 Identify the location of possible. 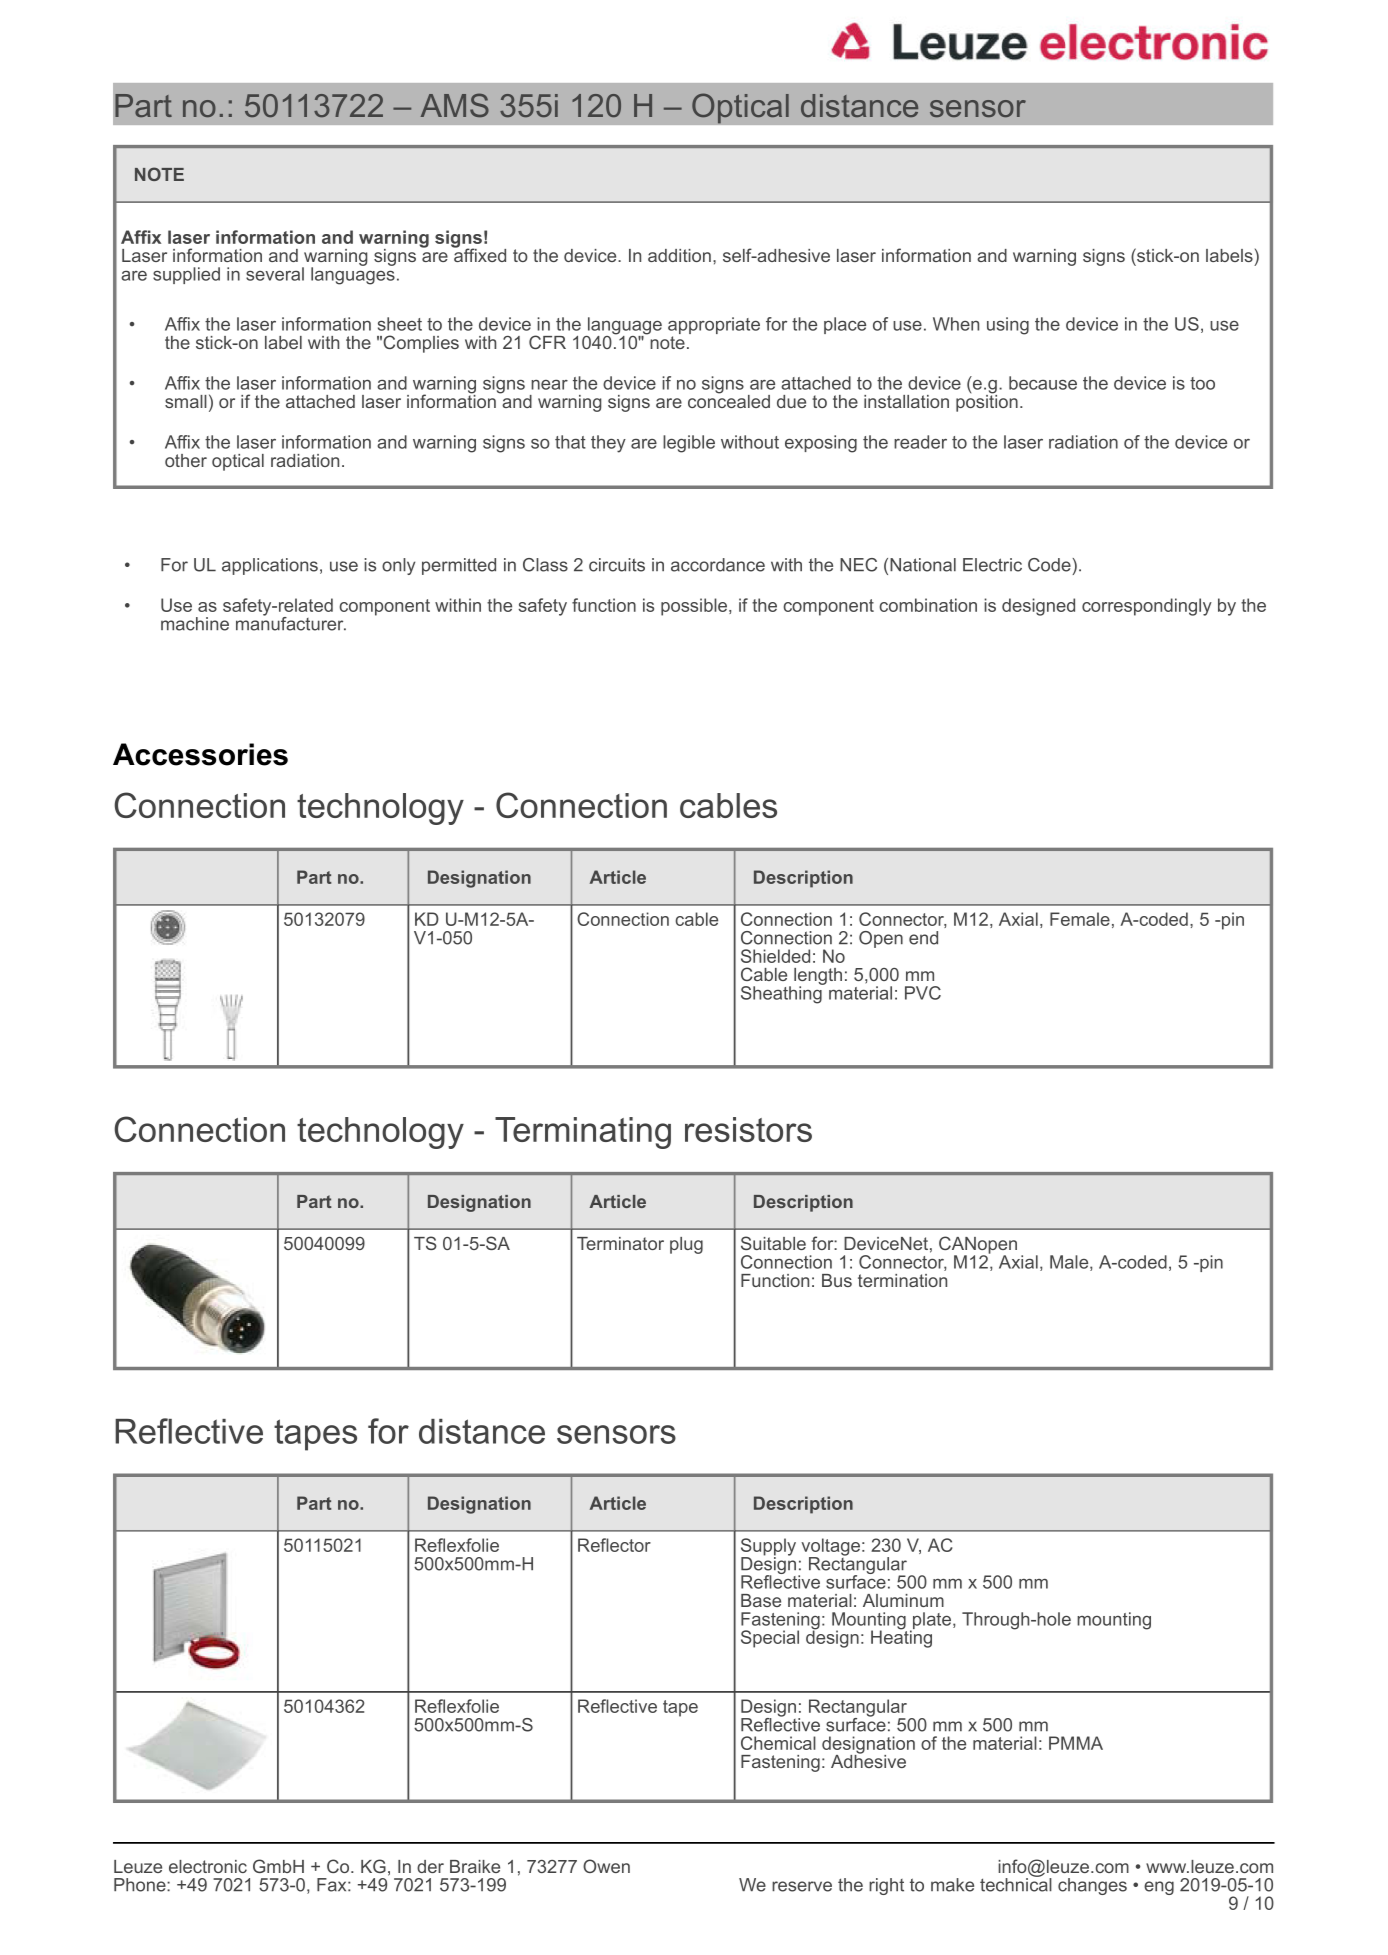
(695, 607).
